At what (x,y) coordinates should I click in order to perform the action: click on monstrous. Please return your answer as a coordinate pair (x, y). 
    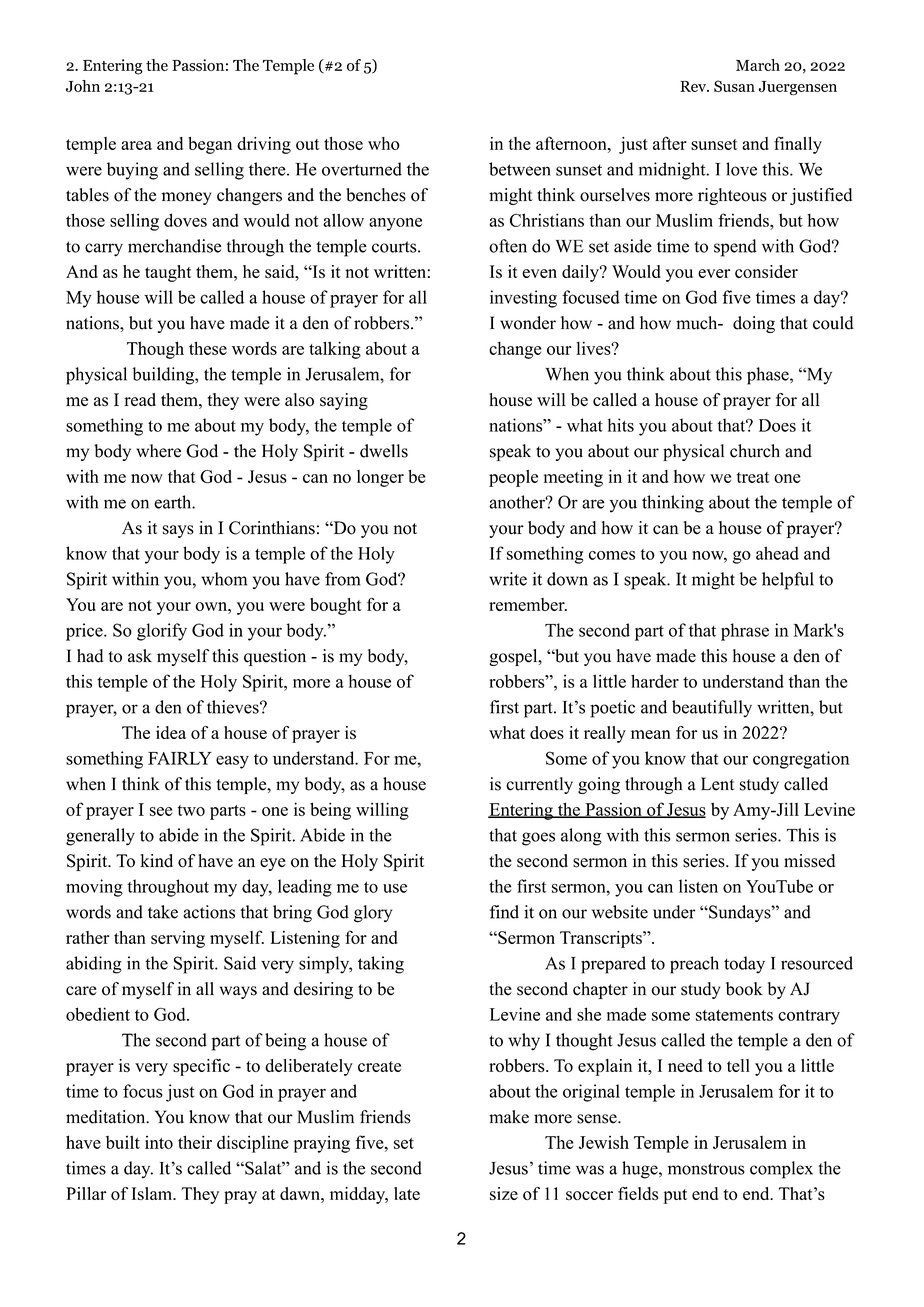
    Looking at the image, I should click on (706, 1169).
